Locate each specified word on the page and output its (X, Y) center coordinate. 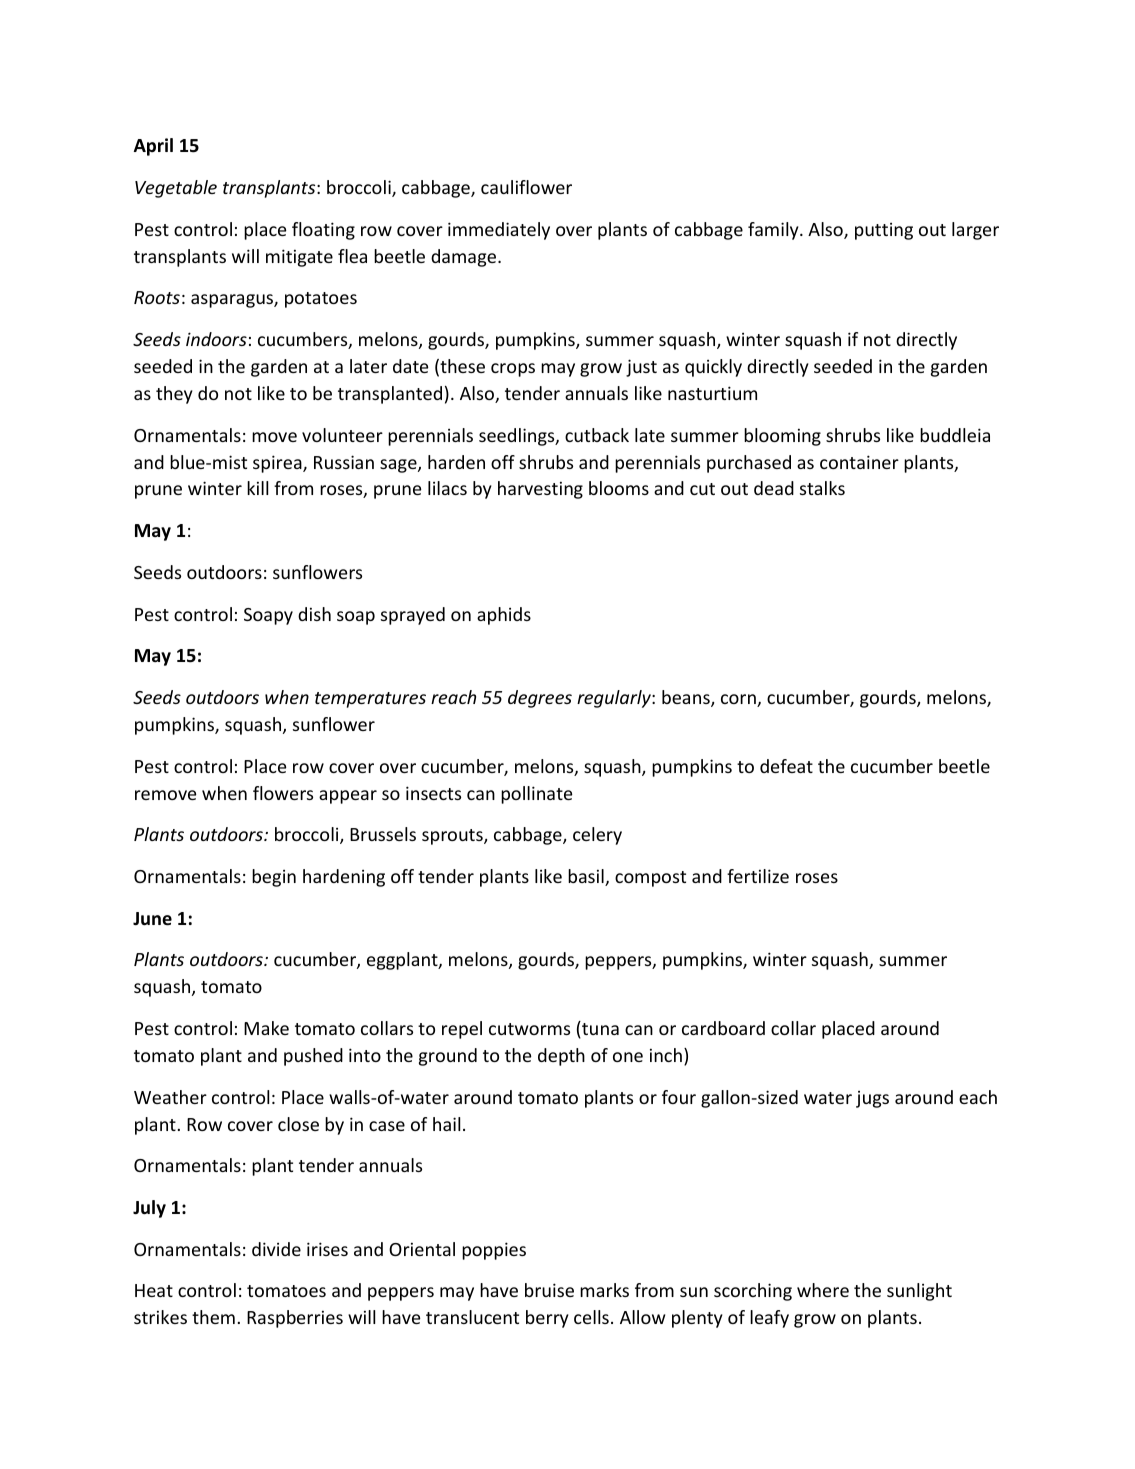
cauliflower (526, 187)
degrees (540, 699)
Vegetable (176, 189)
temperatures (370, 700)
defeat (786, 766)
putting (884, 231)
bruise (549, 1290)
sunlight (919, 1292)
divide (276, 1249)
